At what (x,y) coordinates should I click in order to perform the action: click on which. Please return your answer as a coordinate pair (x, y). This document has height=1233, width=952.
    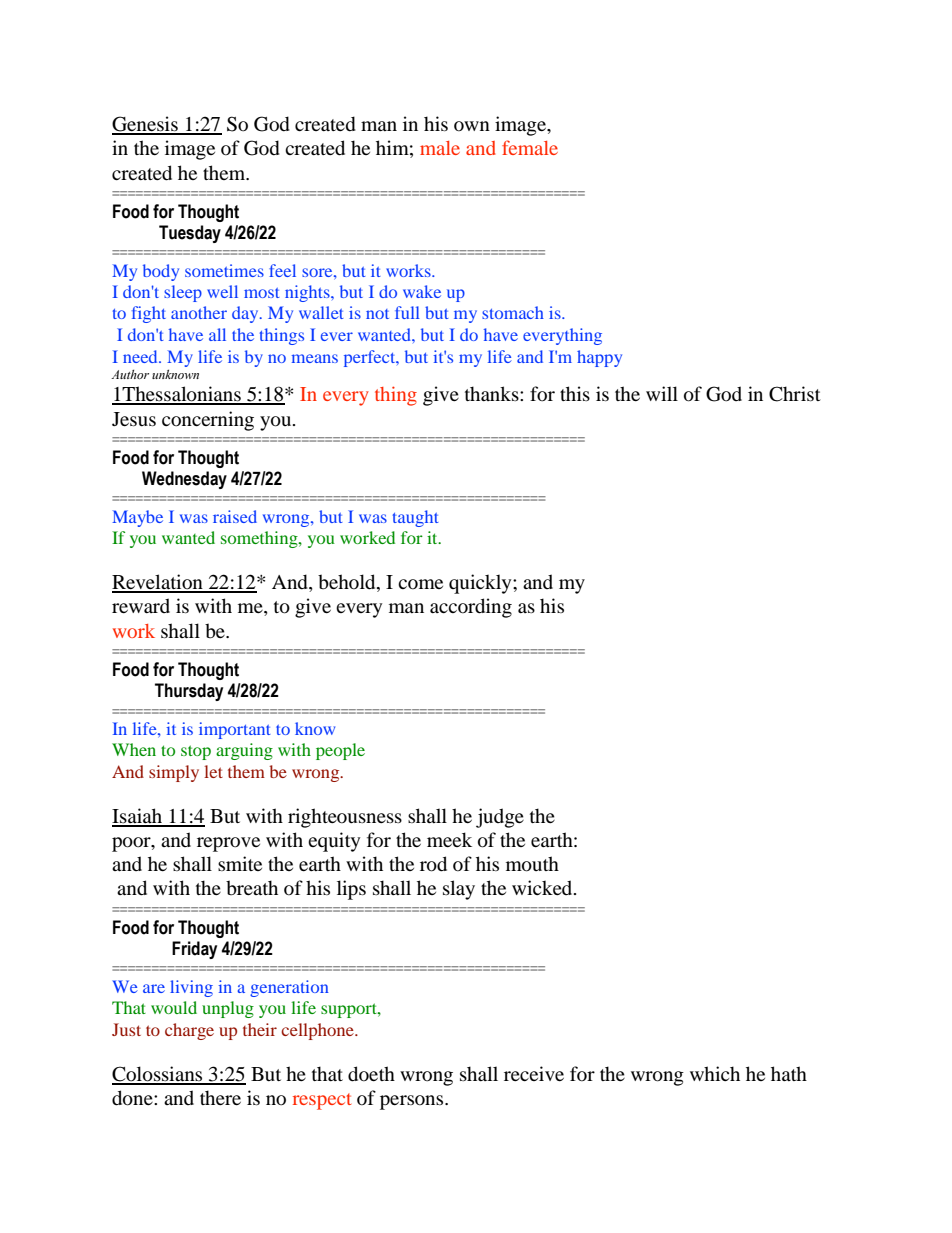
    Looking at the image, I should click on (715, 1073).
